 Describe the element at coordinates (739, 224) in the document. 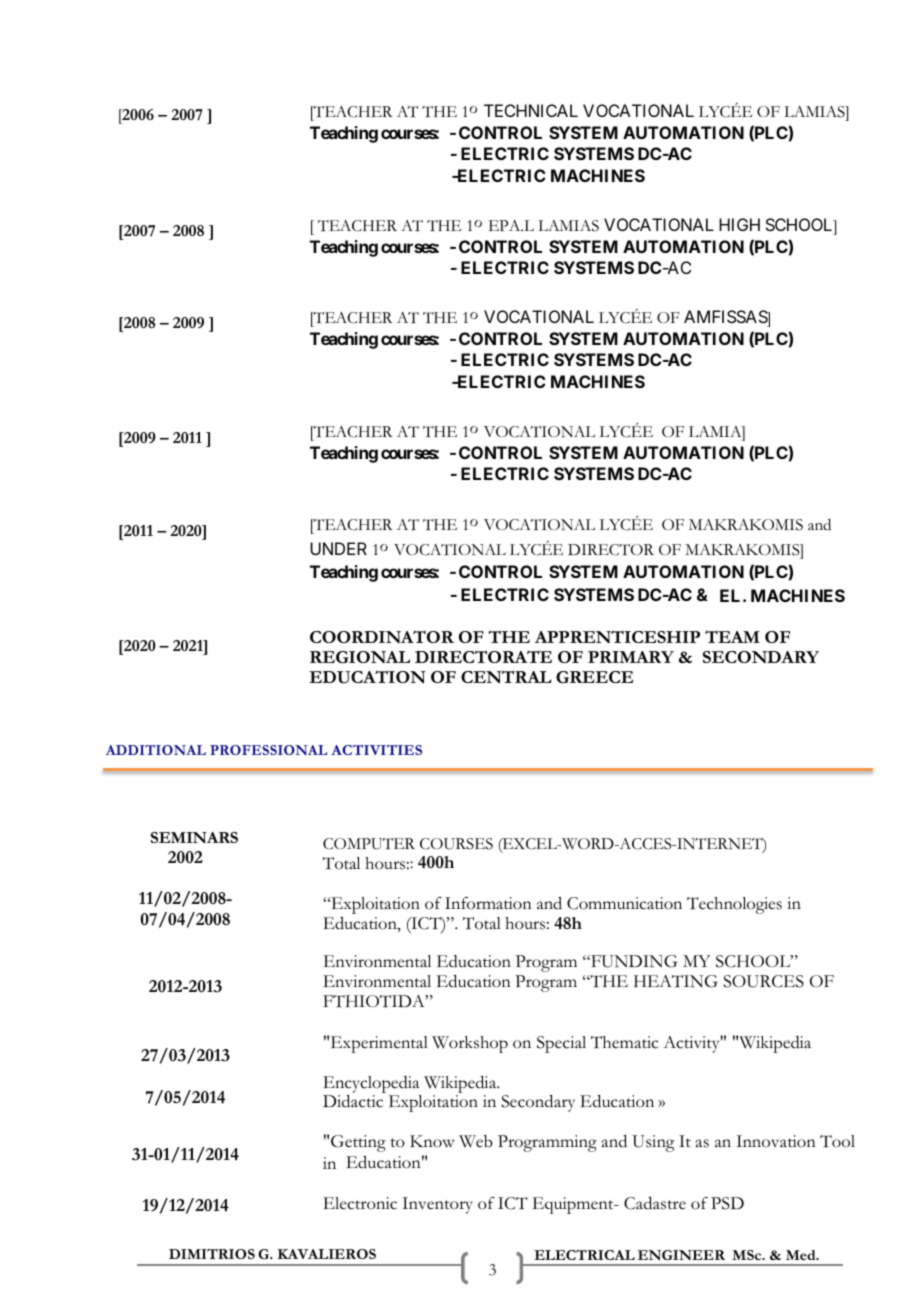

I see `HIGH` at that location.
